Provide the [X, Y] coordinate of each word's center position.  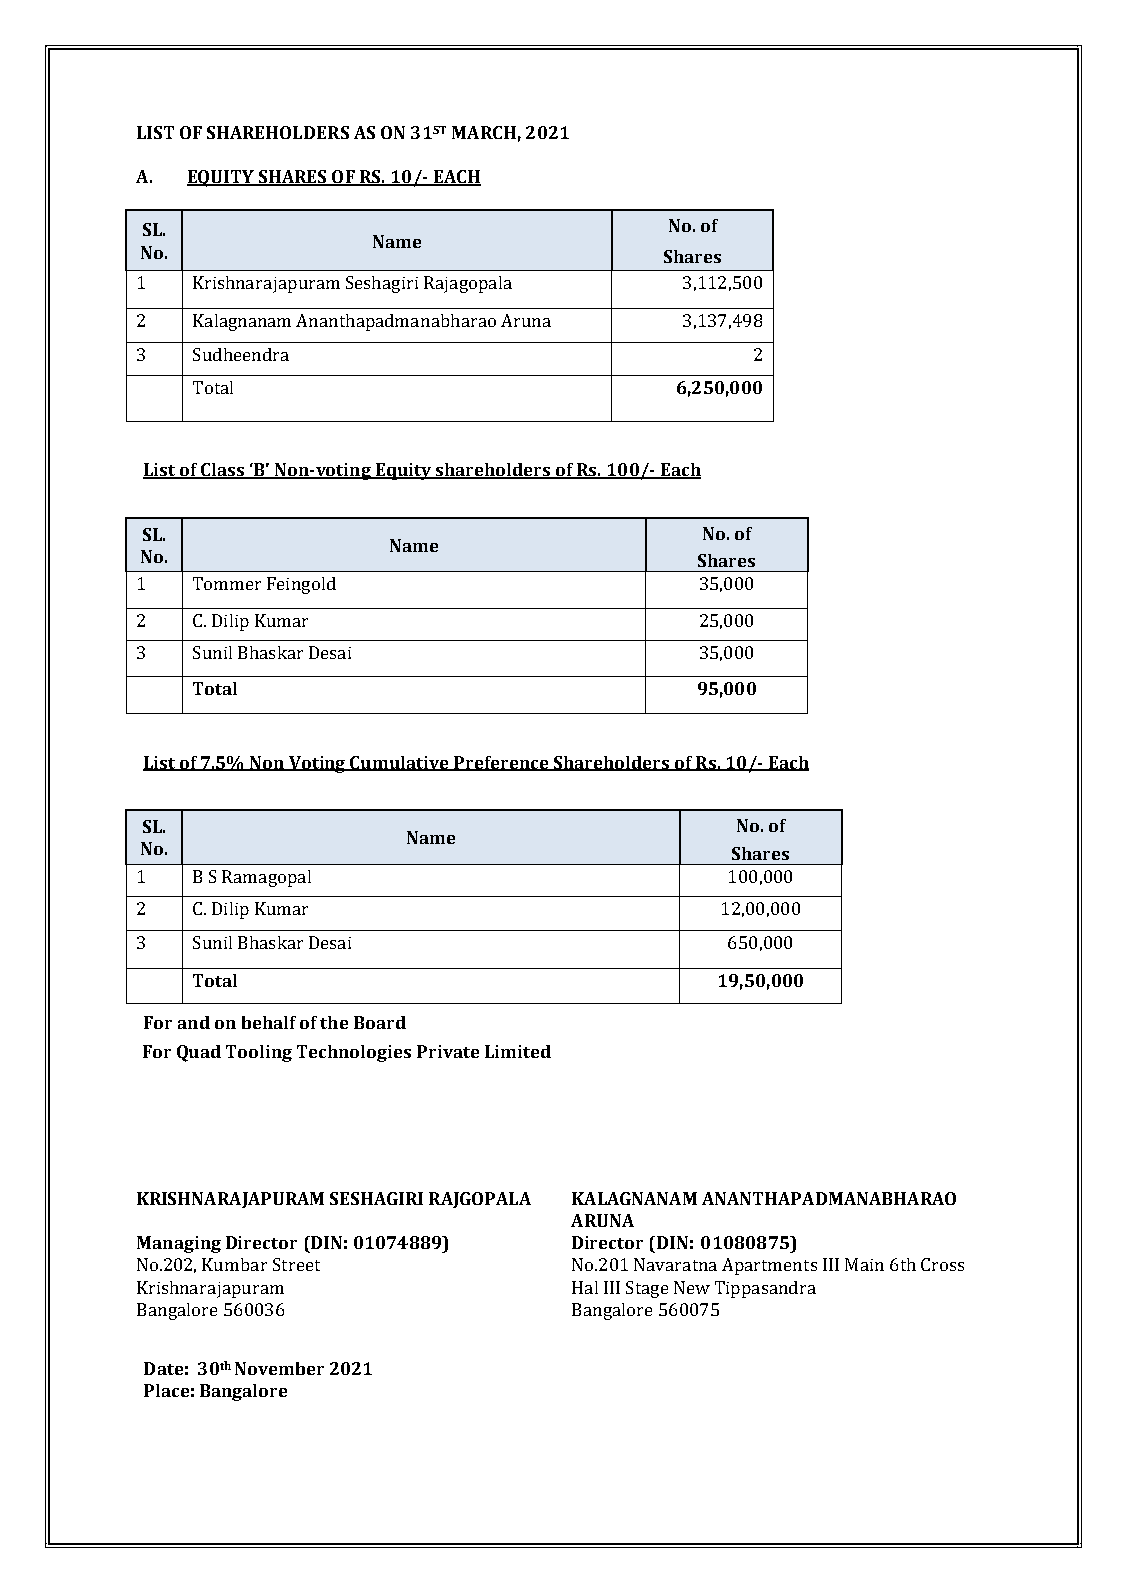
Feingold [301, 585]
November [279, 1368]
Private [448, 1051]
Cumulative [400, 763]
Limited [518, 1051]
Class [222, 471]
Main [864, 1264]
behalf [269, 1022]
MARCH [484, 132]
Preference [501, 763]
